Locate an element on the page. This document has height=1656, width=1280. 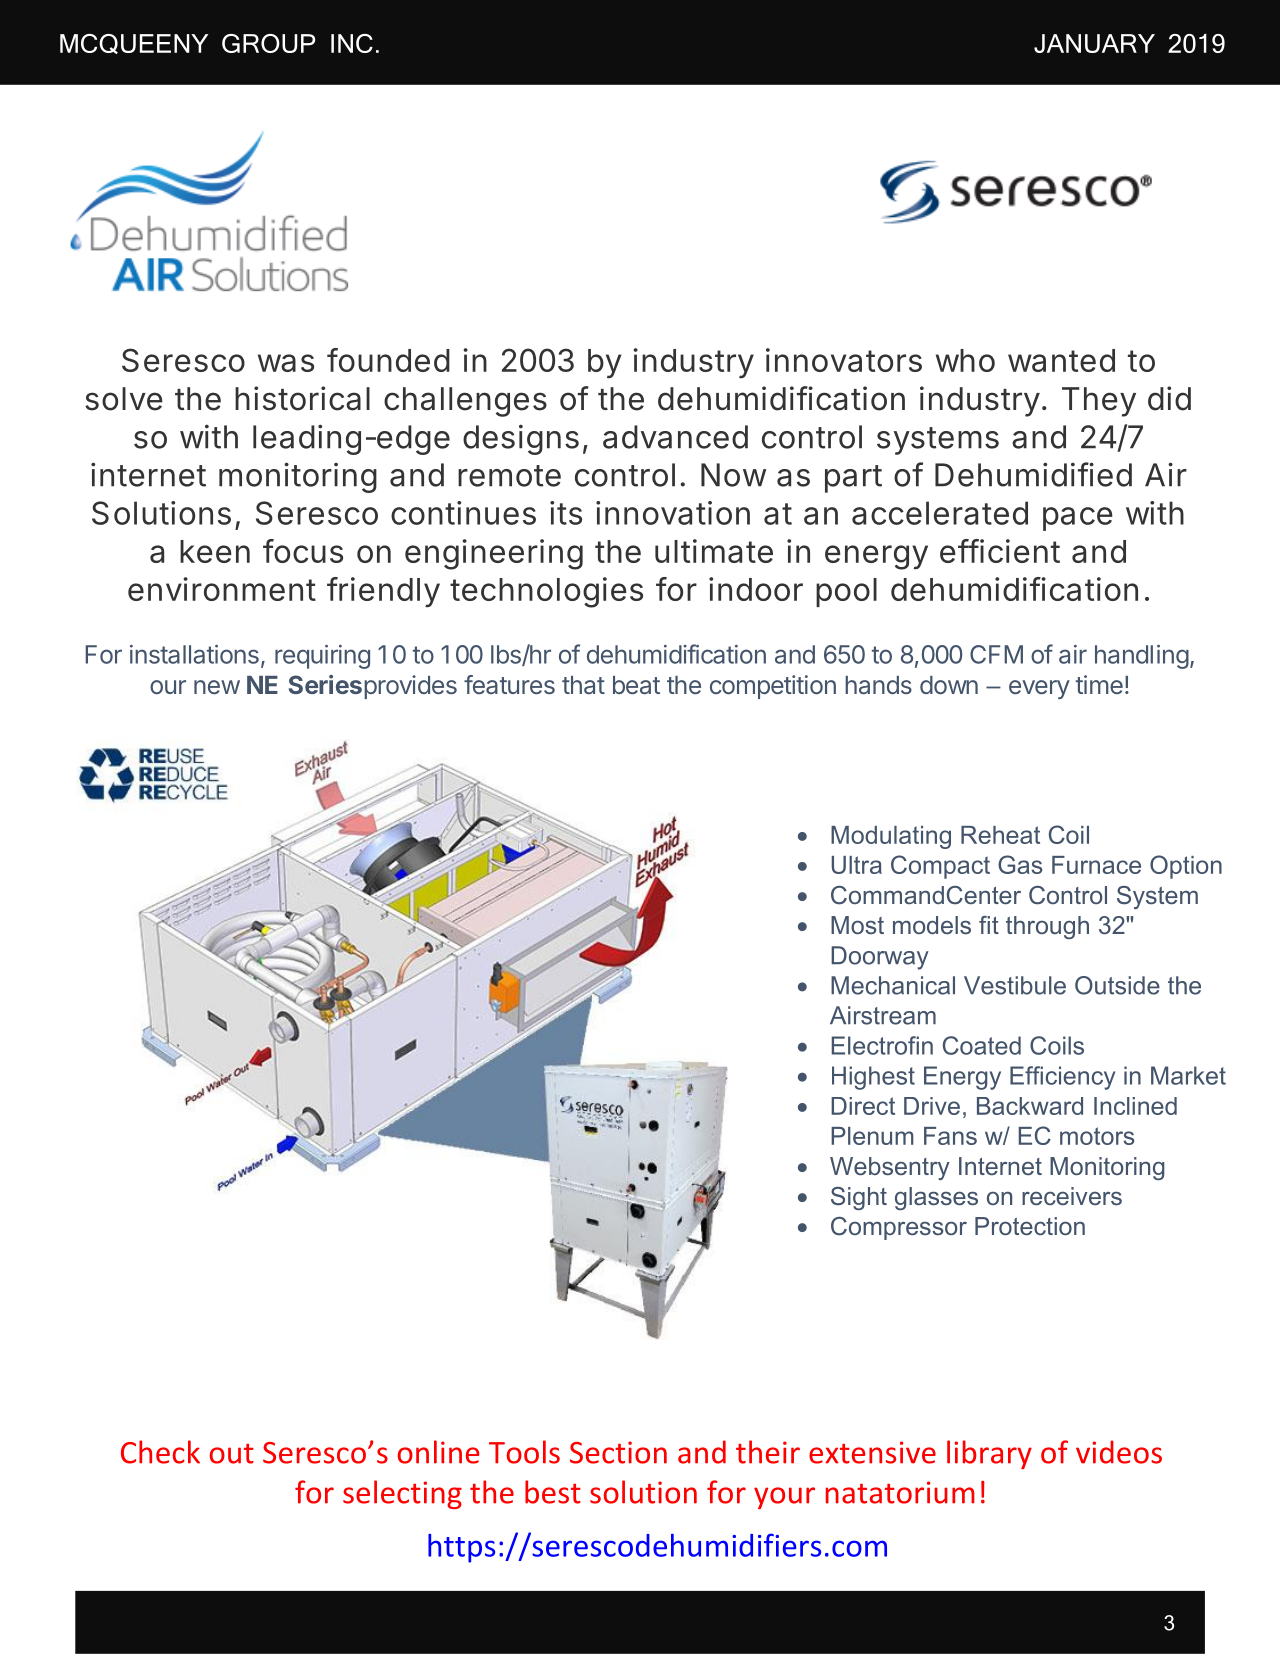
beat is located at coordinates (636, 685).
